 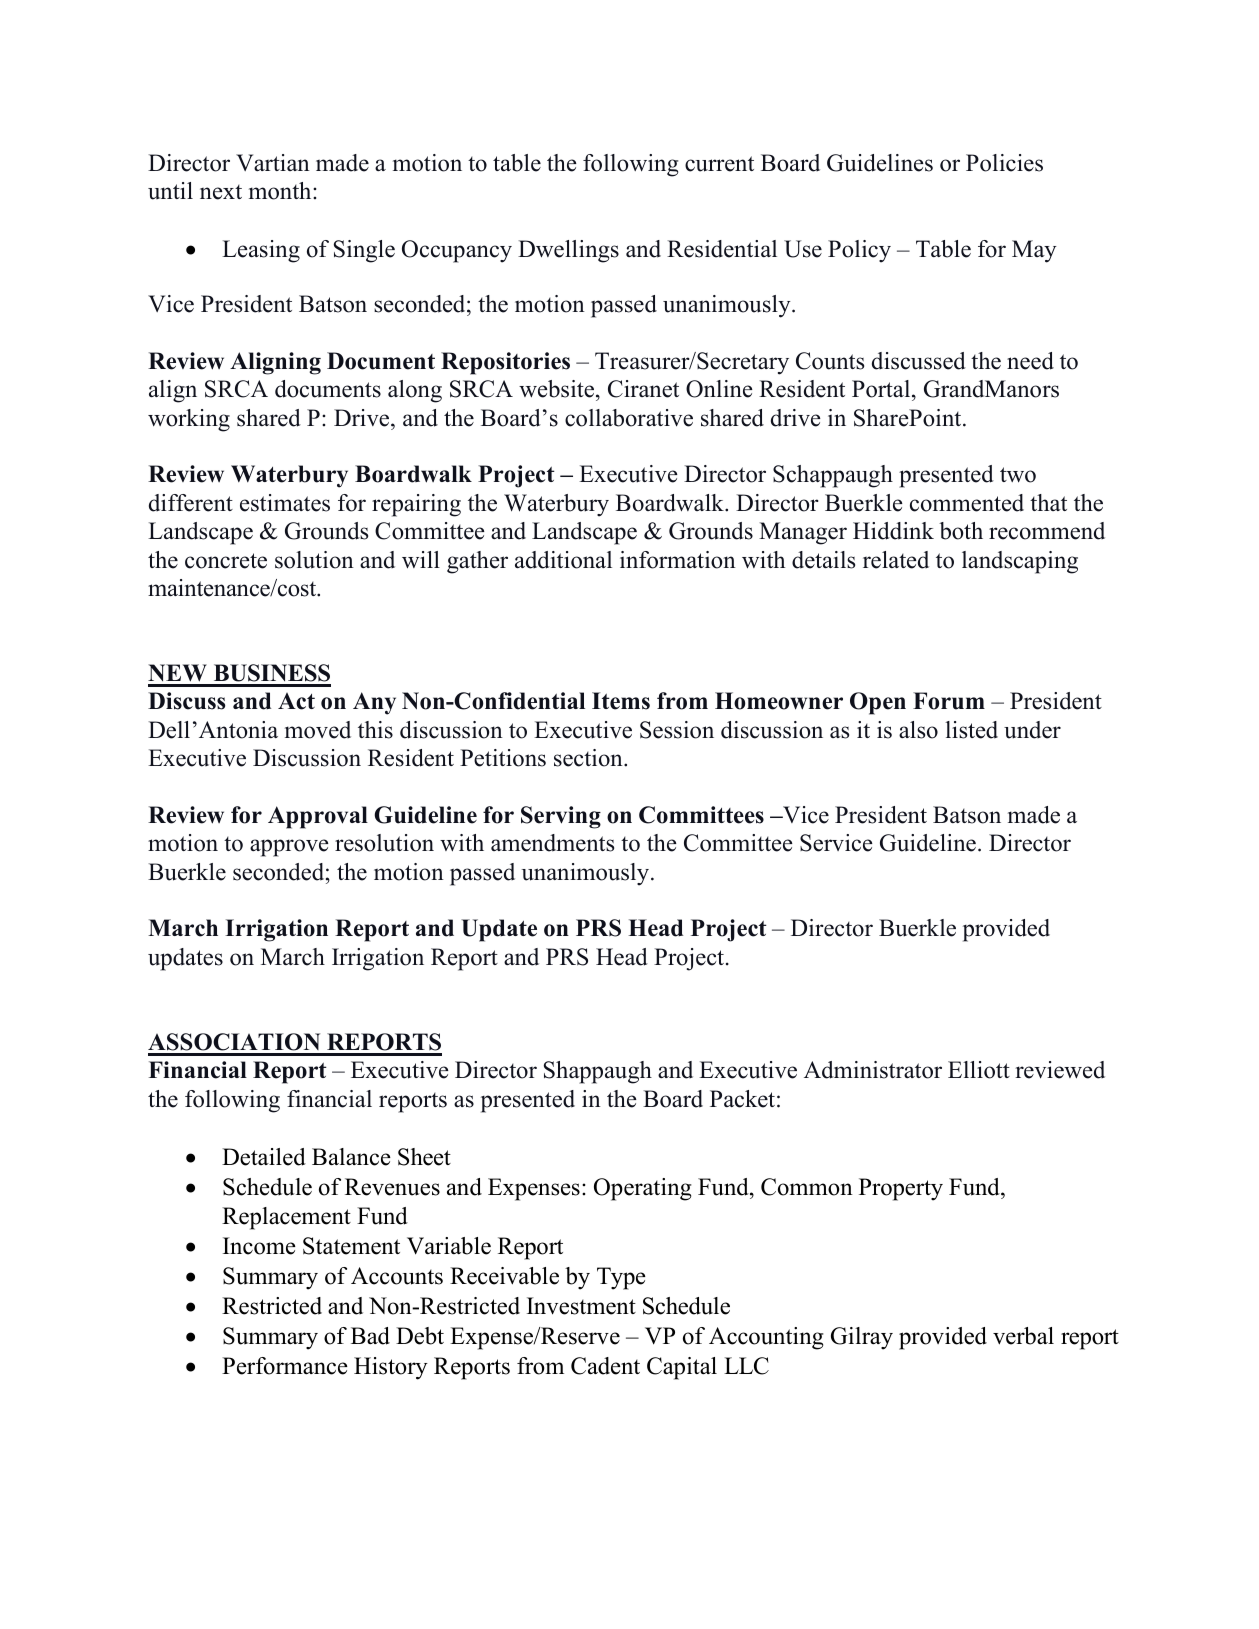 I want to click on Investment, so click(x=581, y=1306).
